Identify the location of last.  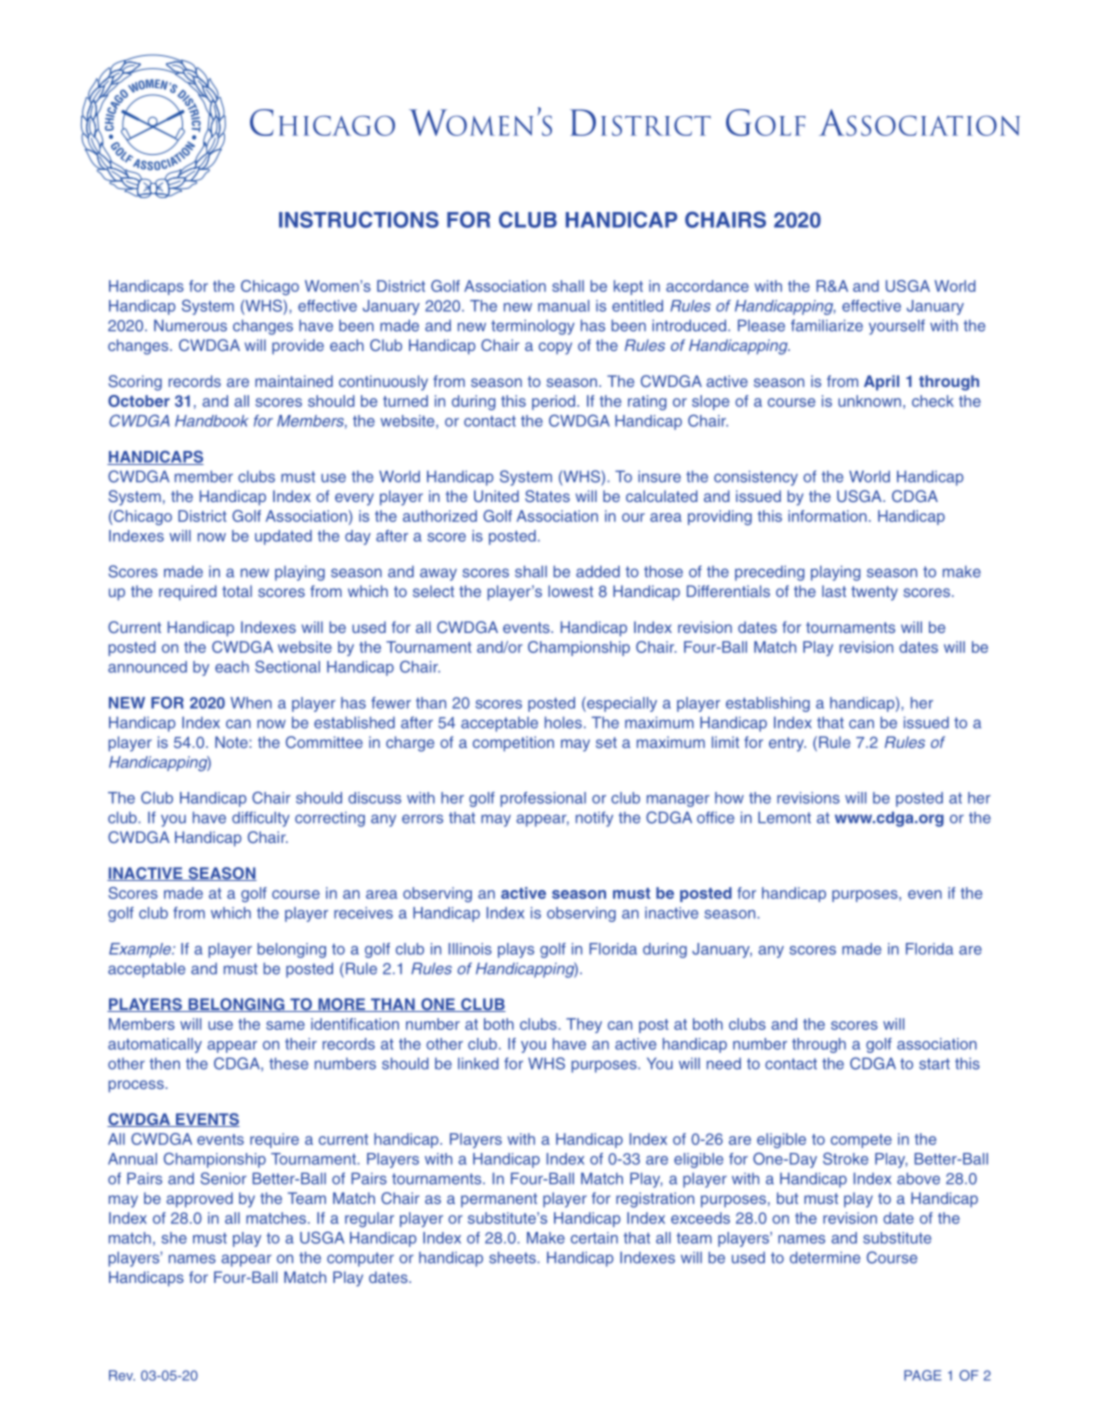
(834, 591).
